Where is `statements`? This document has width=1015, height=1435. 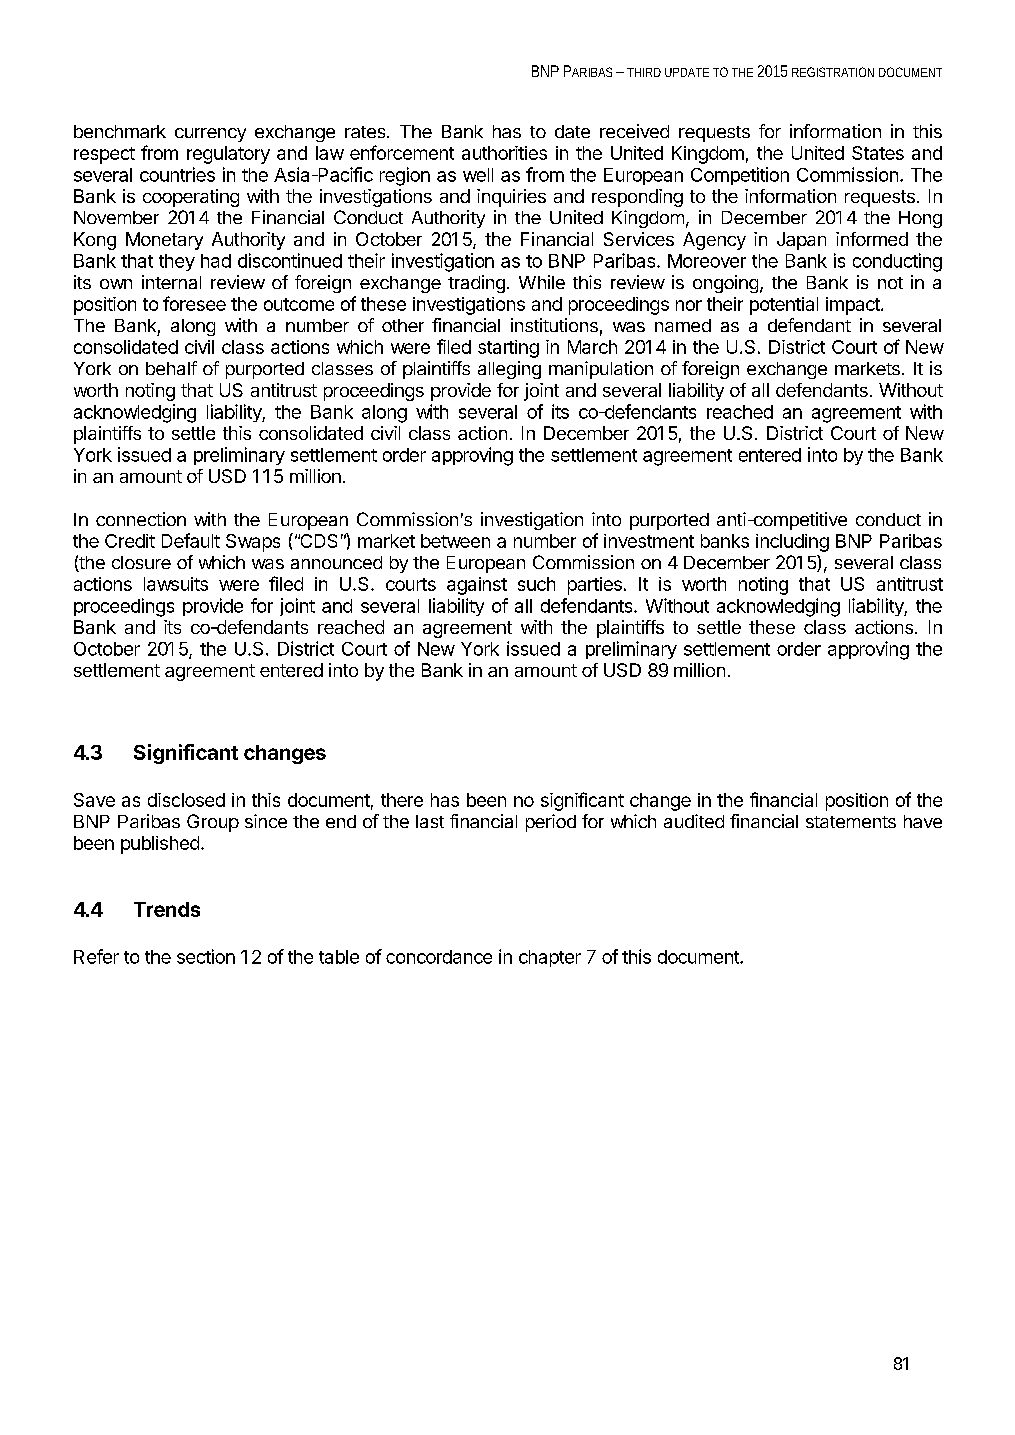
statements is located at coordinates (851, 822).
